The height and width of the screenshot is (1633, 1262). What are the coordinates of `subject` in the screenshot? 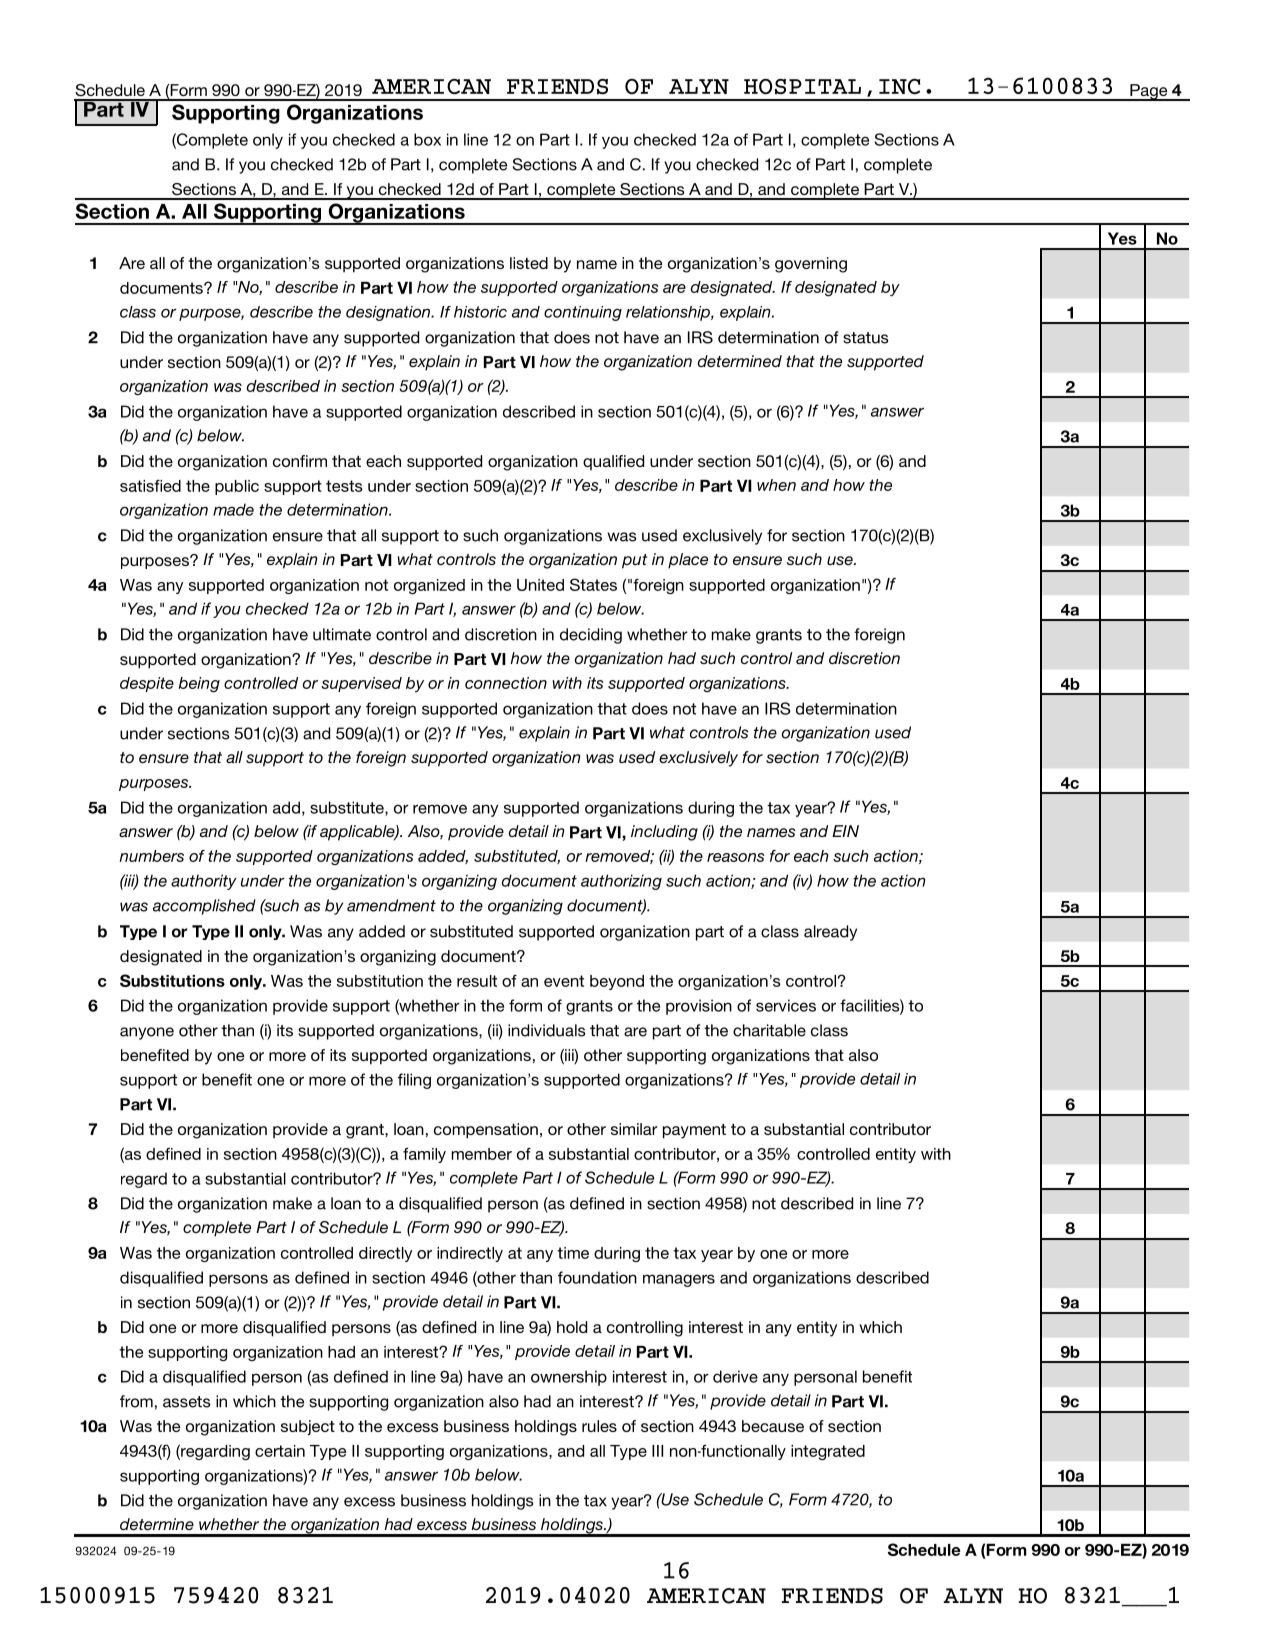 It's located at (308, 1427).
